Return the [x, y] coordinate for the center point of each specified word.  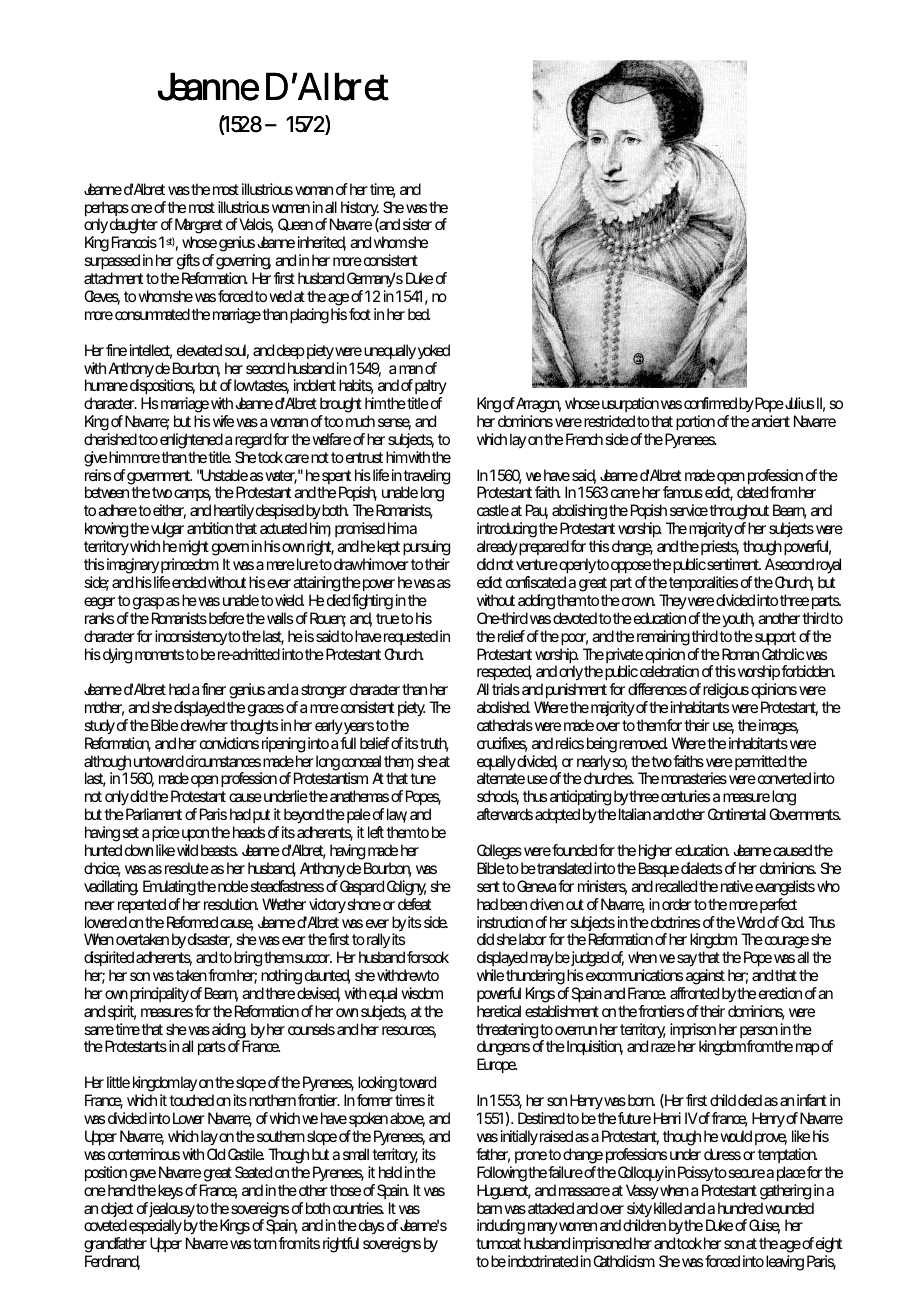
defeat [415, 904]
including [501, 1228]
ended [189, 582]
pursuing [426, 549]
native [737, 886]
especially [155, 1228]
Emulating [169, 888]
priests [720, 549]
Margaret [199, 227]
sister [417, 224]
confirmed [710, 403]
